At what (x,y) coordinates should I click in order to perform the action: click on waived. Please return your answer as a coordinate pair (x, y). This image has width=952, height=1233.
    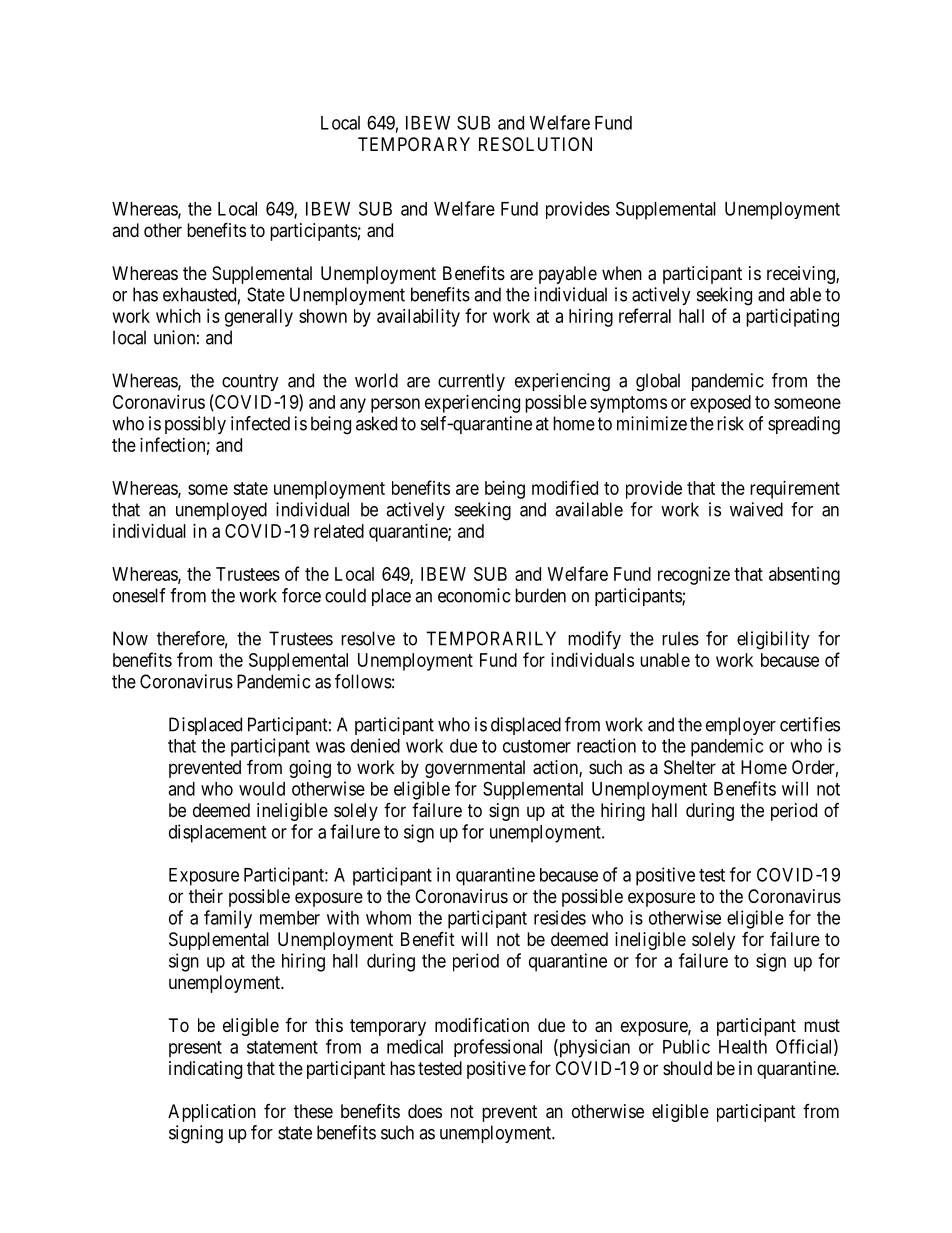
    Looking at the image, I should click on (756, 509).
